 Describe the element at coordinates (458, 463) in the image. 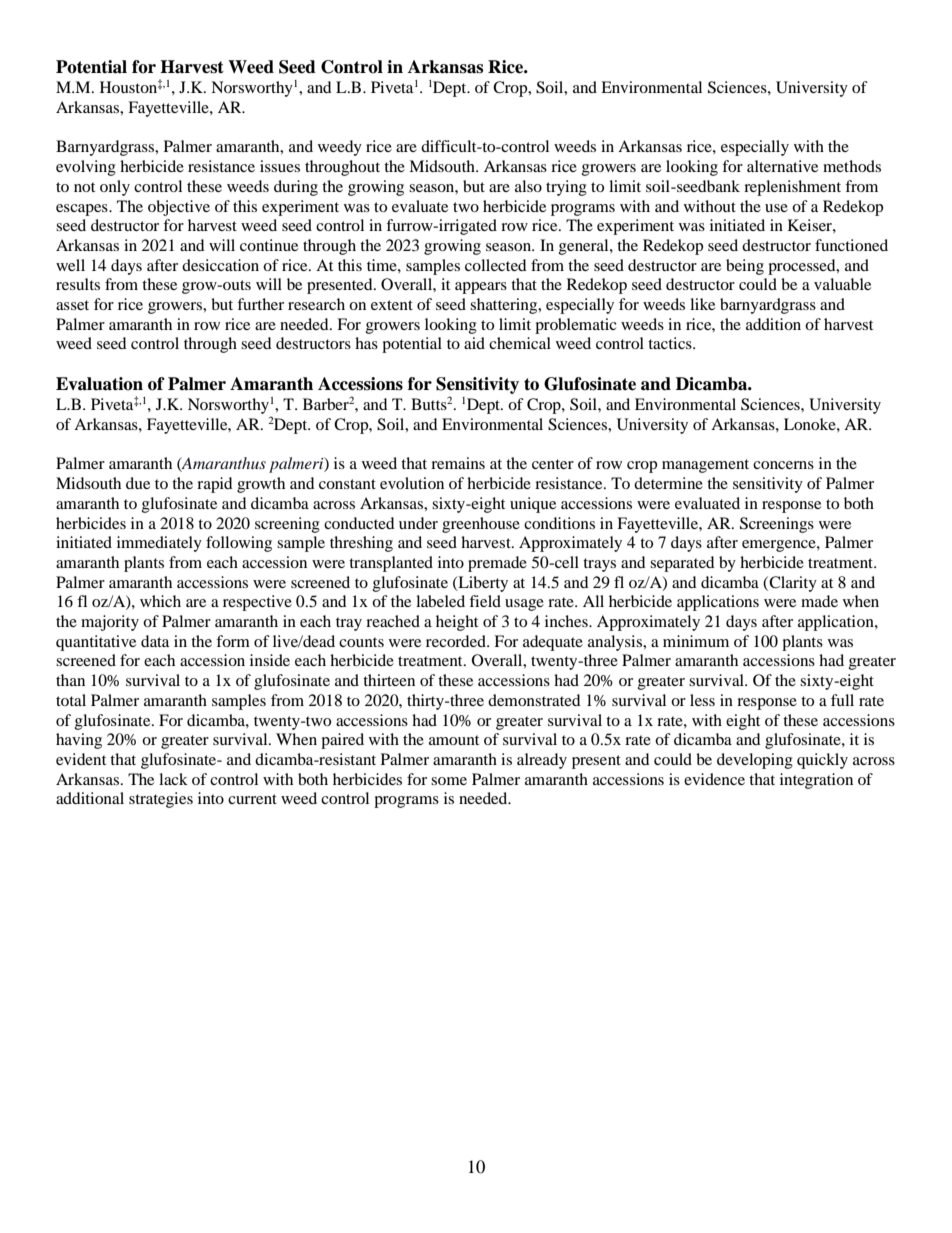

I see `remains` at that location.
